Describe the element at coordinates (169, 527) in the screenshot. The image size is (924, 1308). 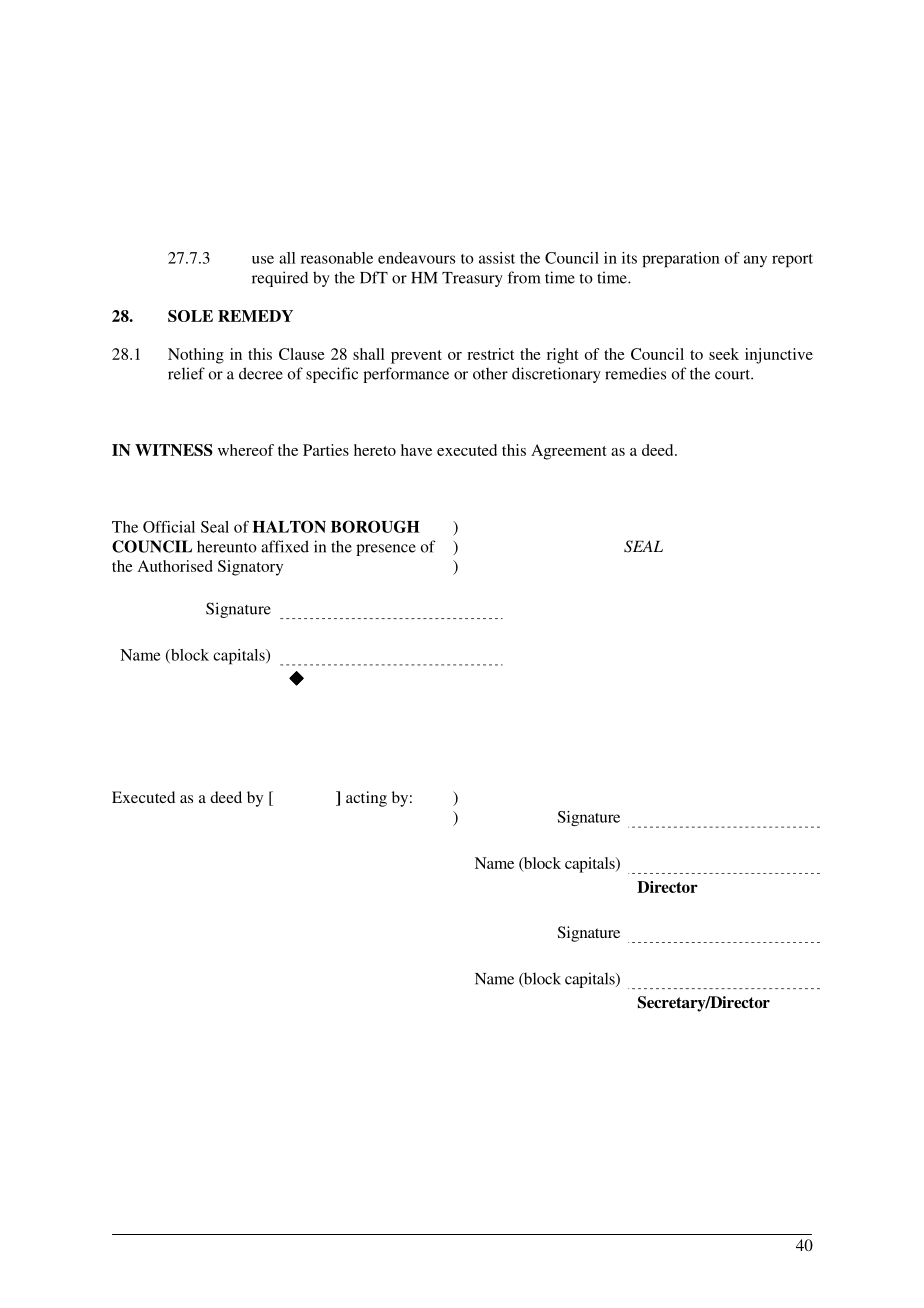
I see `Official` at that location.
